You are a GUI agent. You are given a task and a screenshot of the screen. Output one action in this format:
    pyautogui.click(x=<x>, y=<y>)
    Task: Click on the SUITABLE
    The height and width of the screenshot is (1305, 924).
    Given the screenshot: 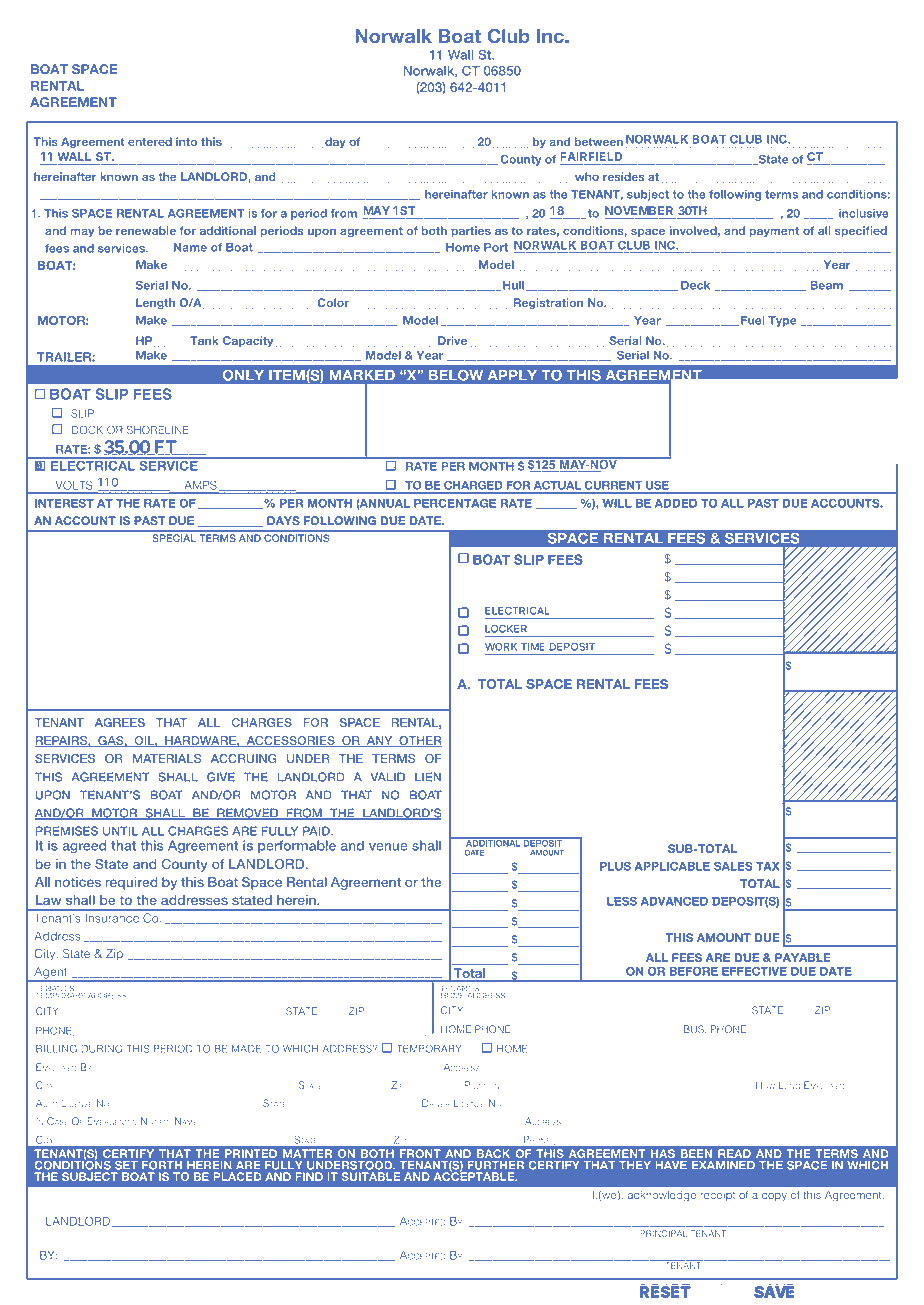 What is the action you would take?
    pyautogui.click(x=370, y=1176)
